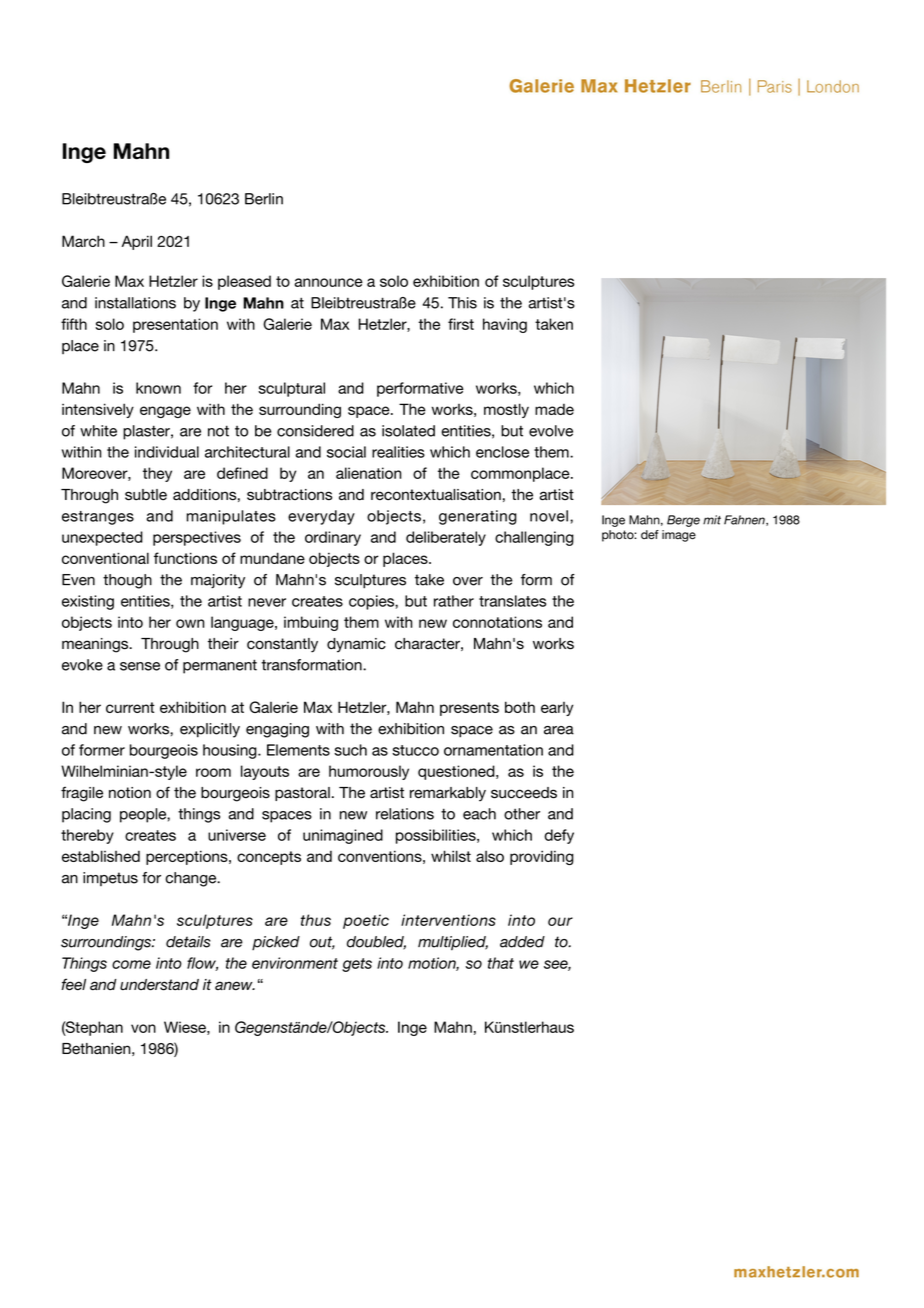 The height and width of the image is (1308, 924). Describe the element at coordinates (311, 623) in the image. I see `imbuing` at that location.
